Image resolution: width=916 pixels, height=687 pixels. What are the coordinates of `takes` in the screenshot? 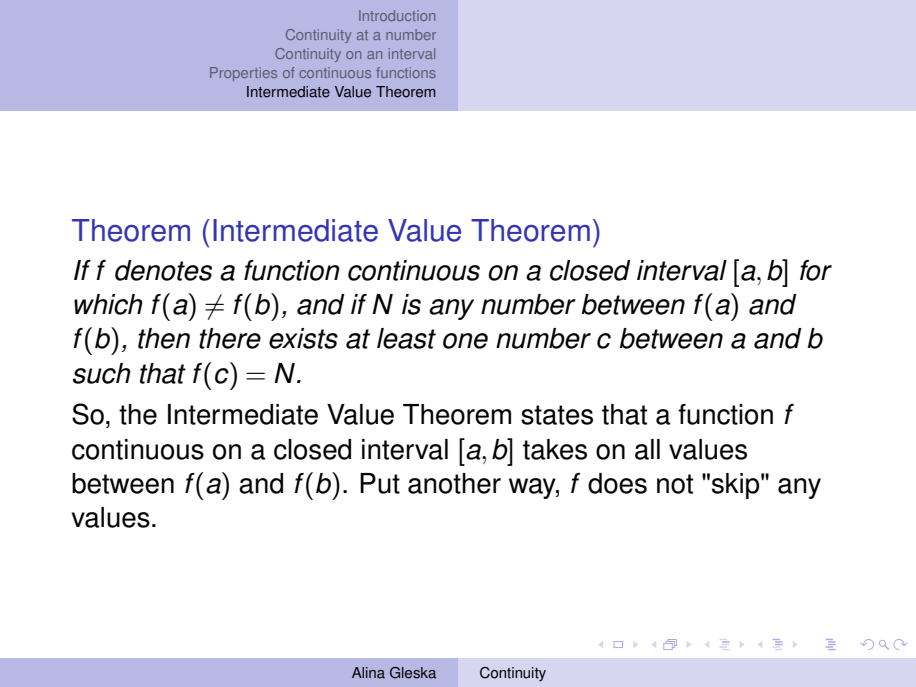 It's located at (555, 449).
